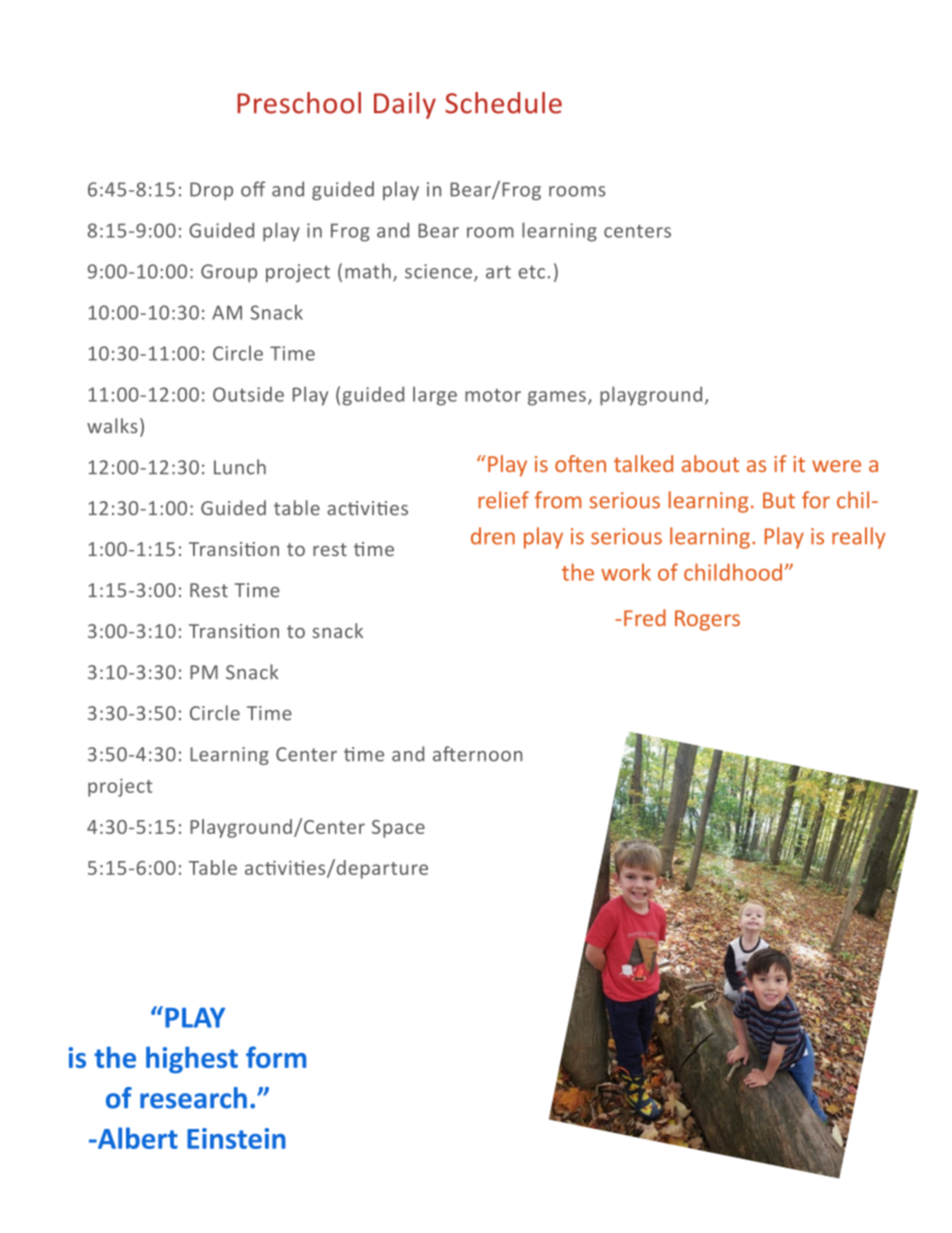 The width and height of the screenshot is (952, 1233). I want to click on Schedule, so click(503, 103).
